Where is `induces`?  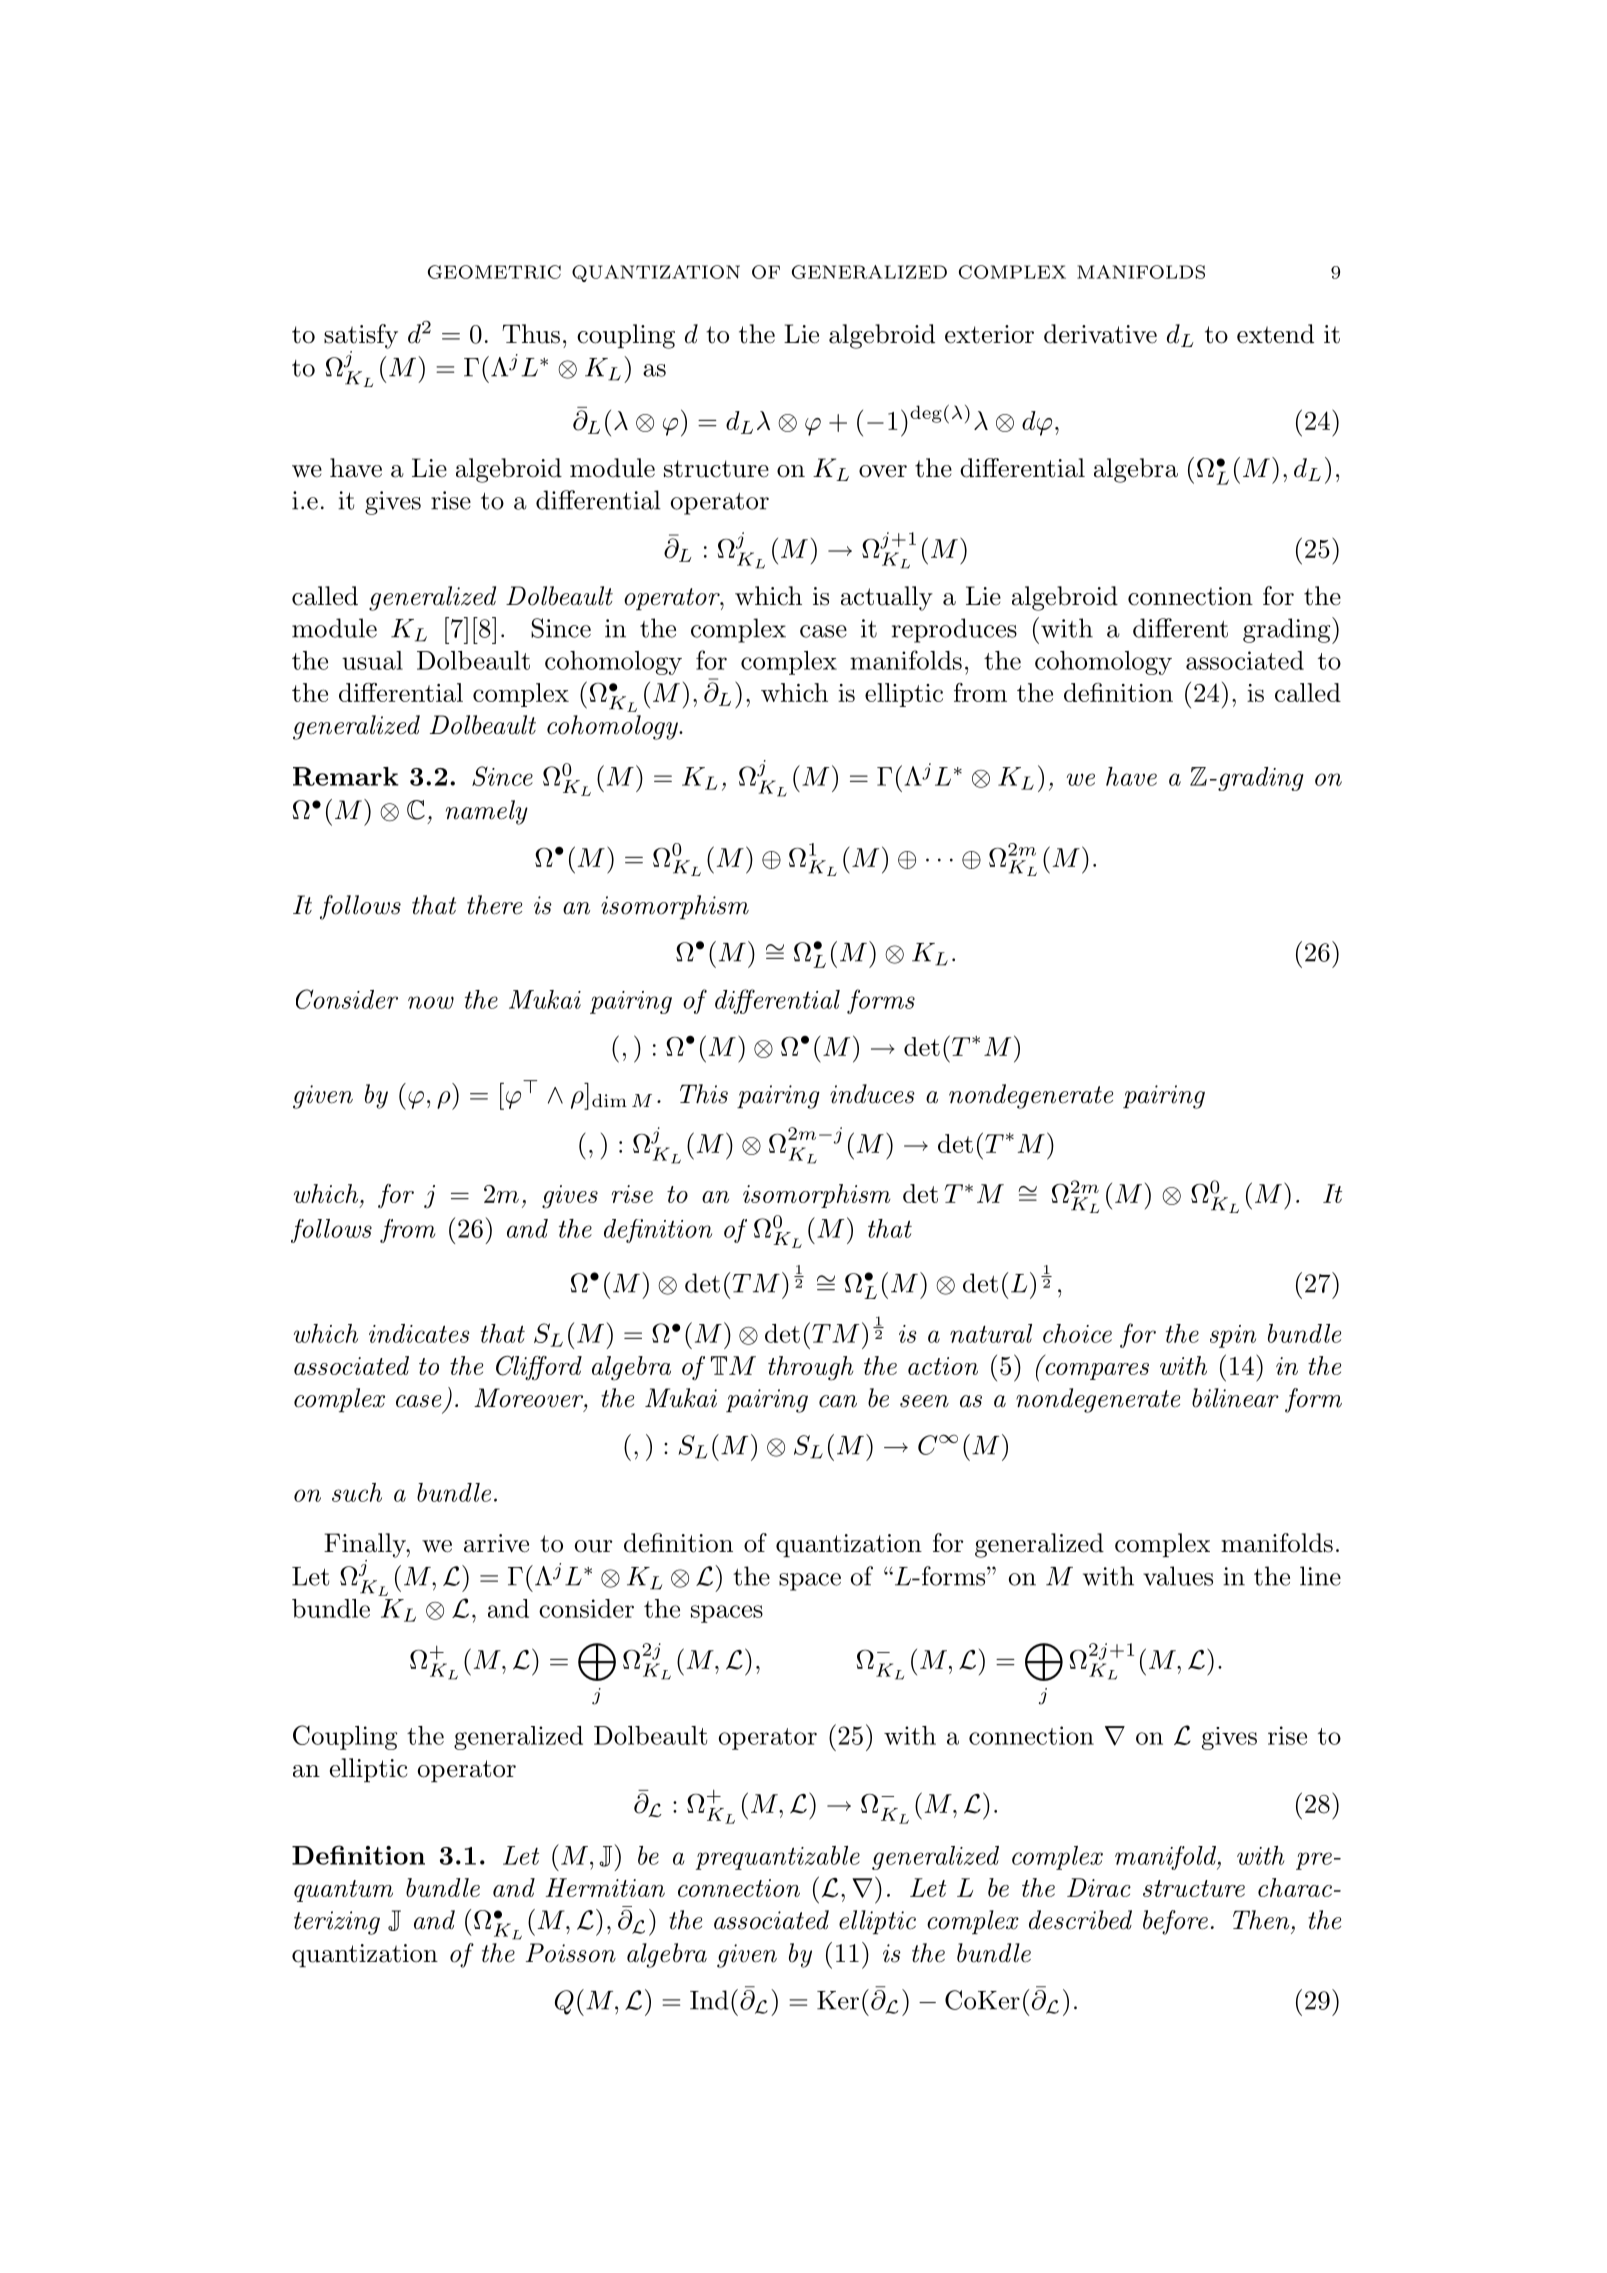 induces is located at coordinates (872, 1094).
